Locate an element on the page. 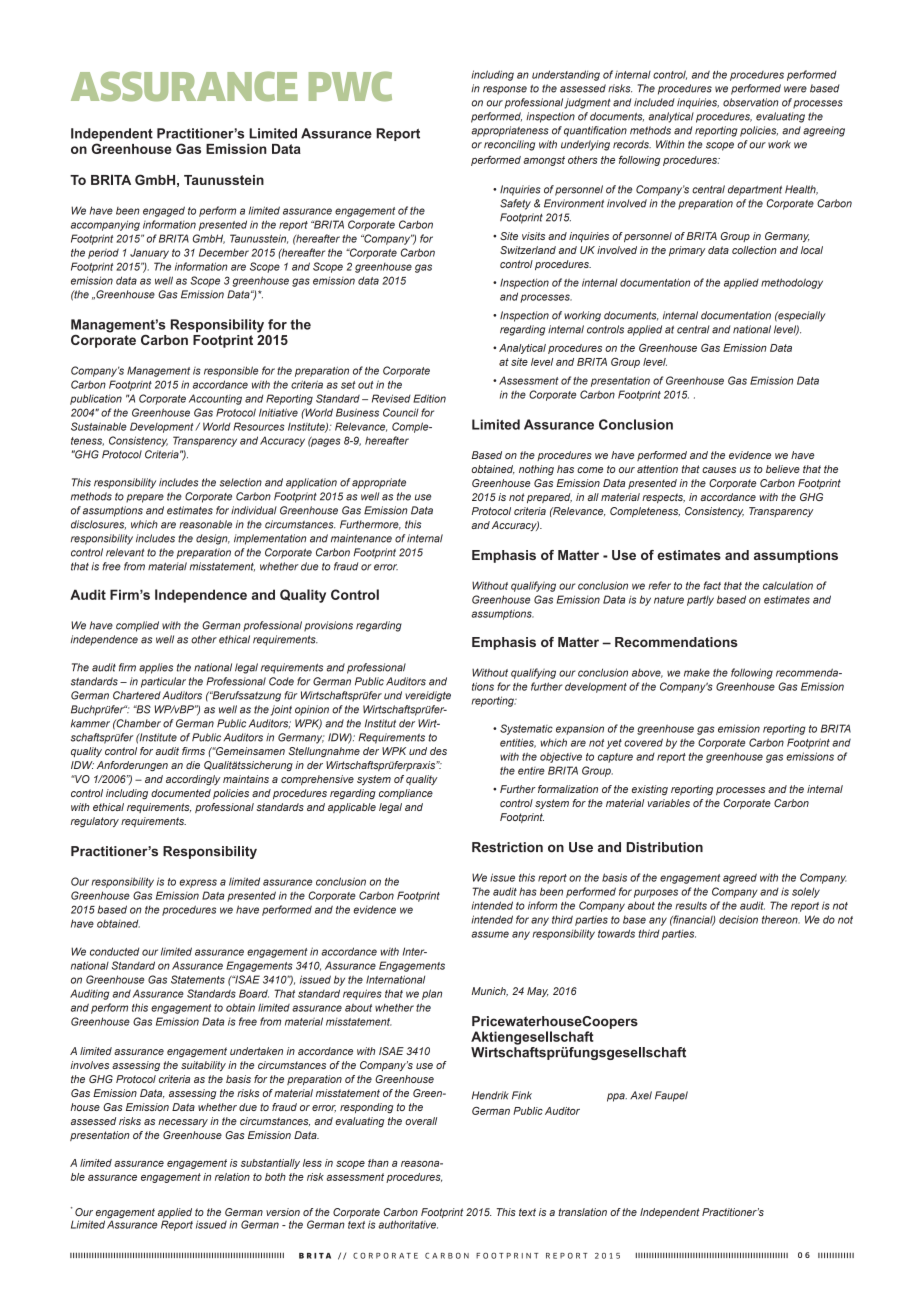 Image resolution: width=924 pixels, height=1308 pixels. nothing is located at coordinates (536, 470).
